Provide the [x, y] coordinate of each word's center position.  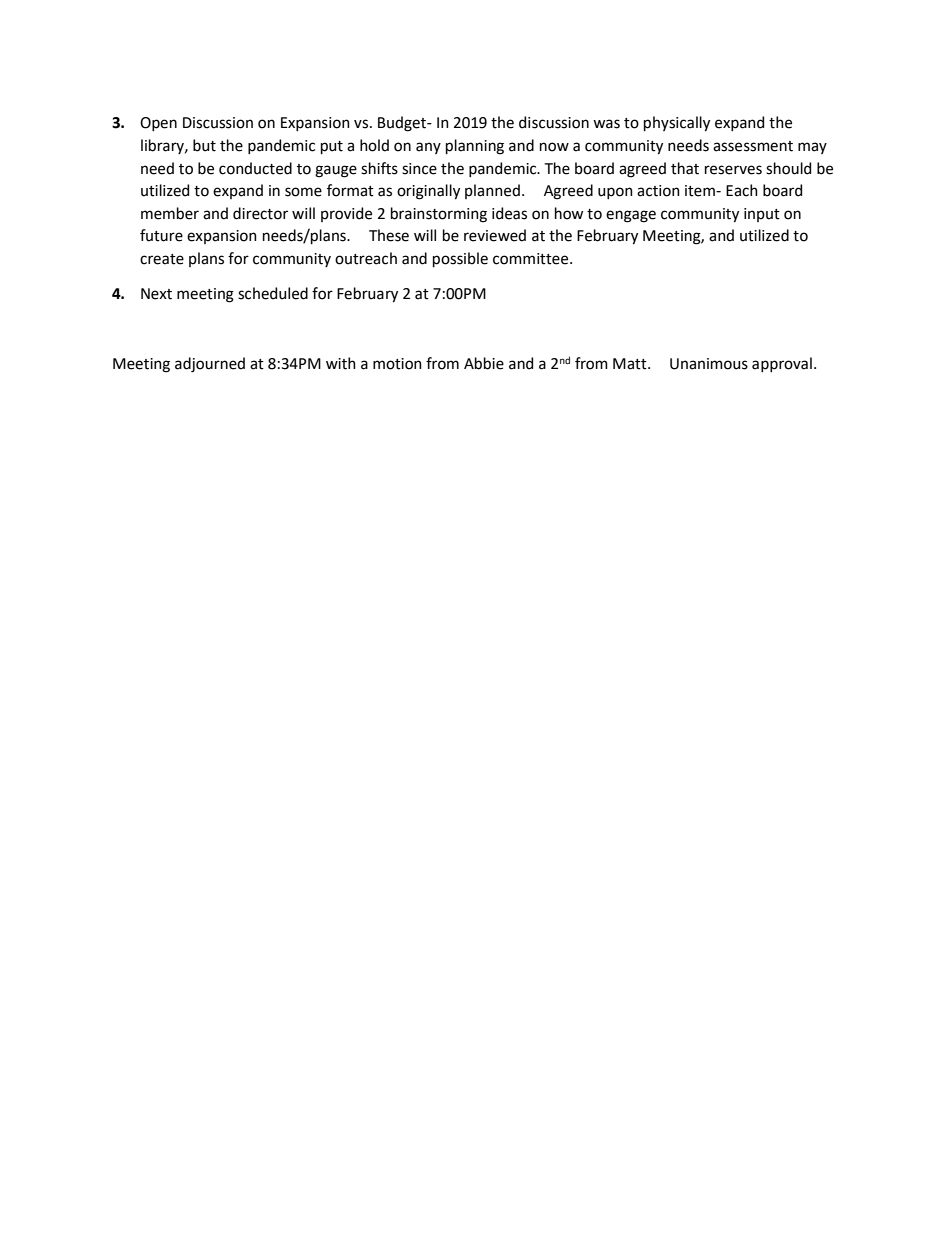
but [204, 145]
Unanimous [709, 364]
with [341, 363]
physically [677, 124]
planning [475, 147]
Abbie [484, 363]
